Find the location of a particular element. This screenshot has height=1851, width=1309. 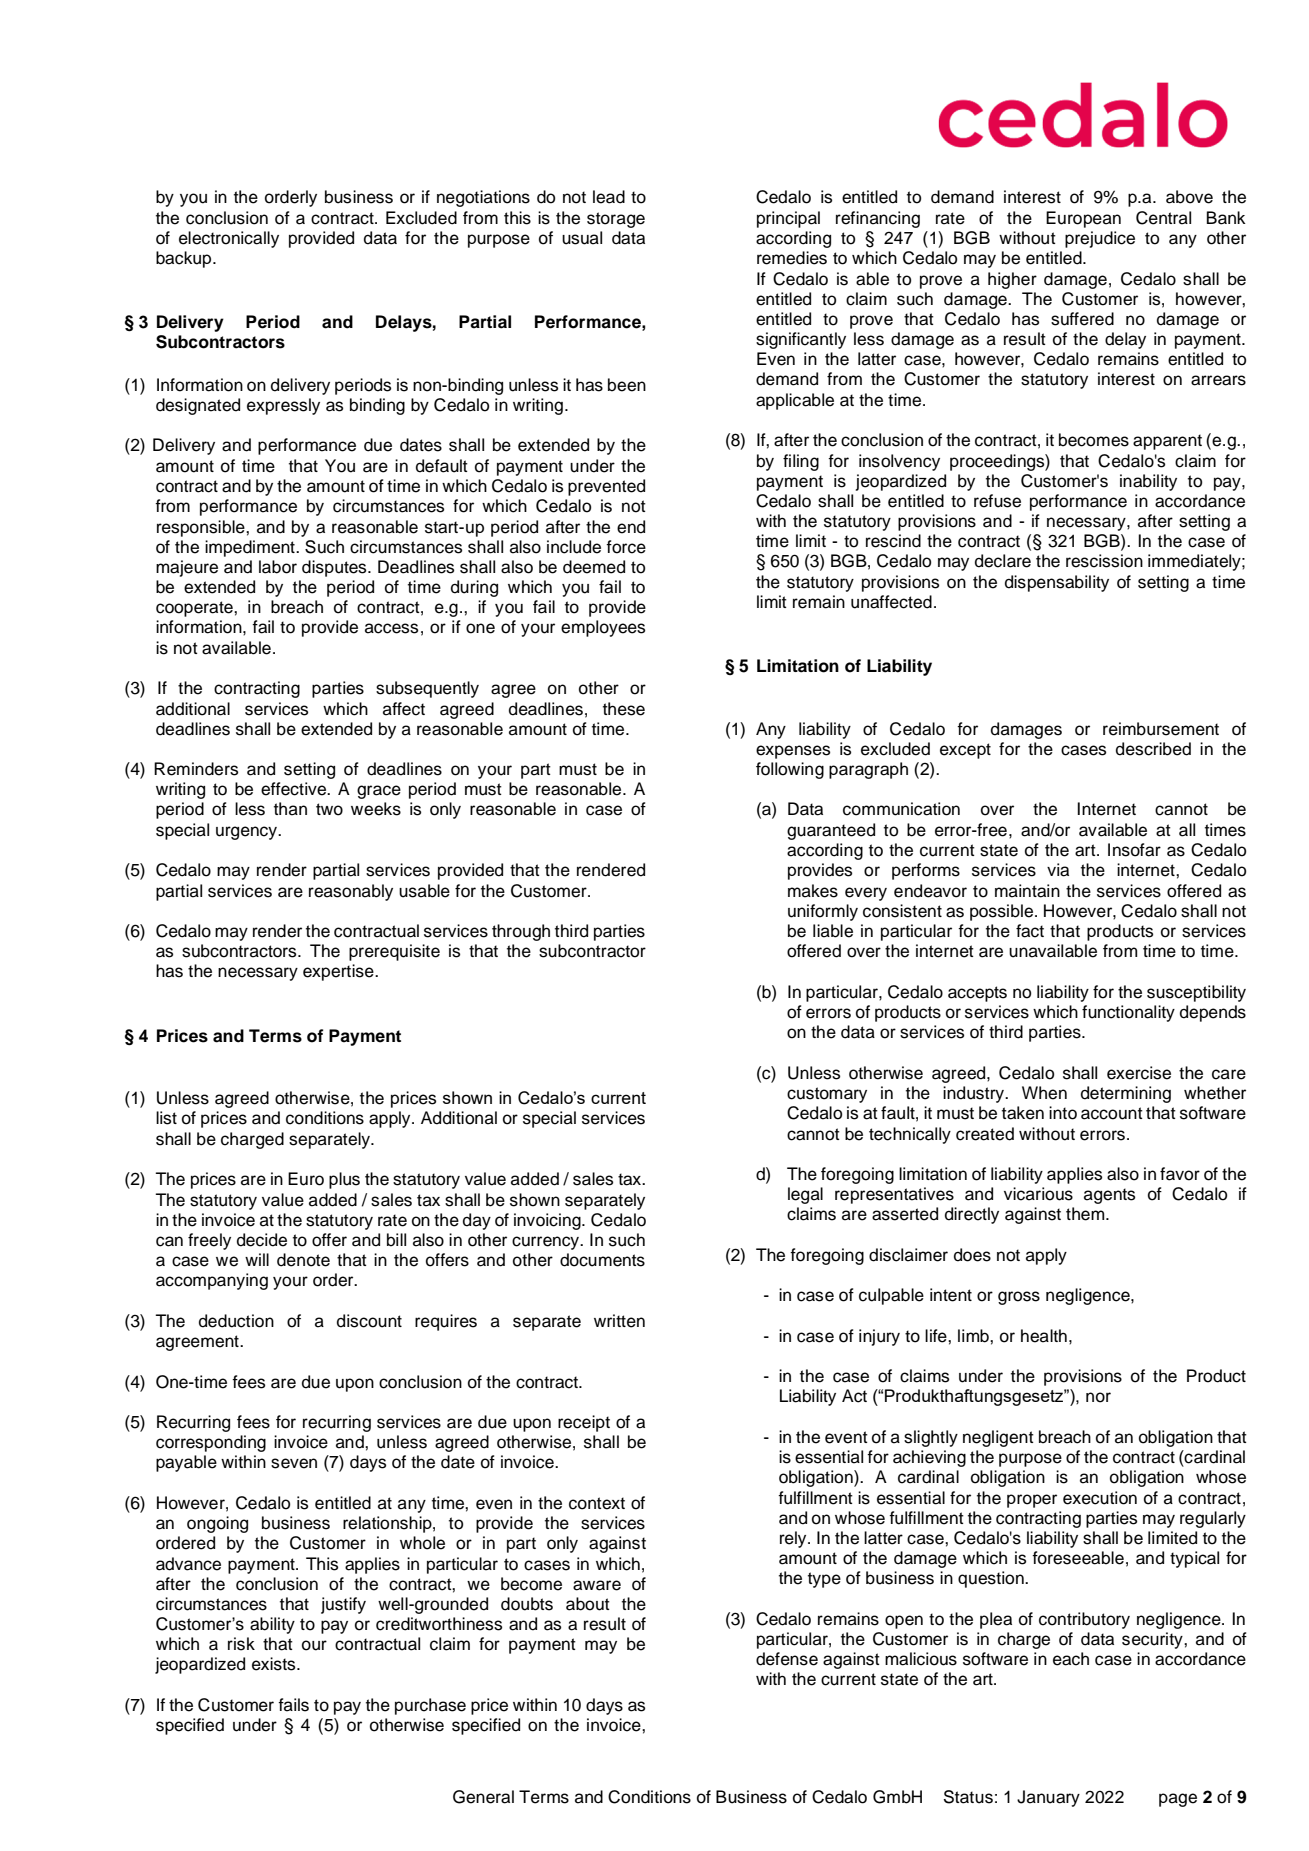

denote is located at coordinates (303, 1260).
